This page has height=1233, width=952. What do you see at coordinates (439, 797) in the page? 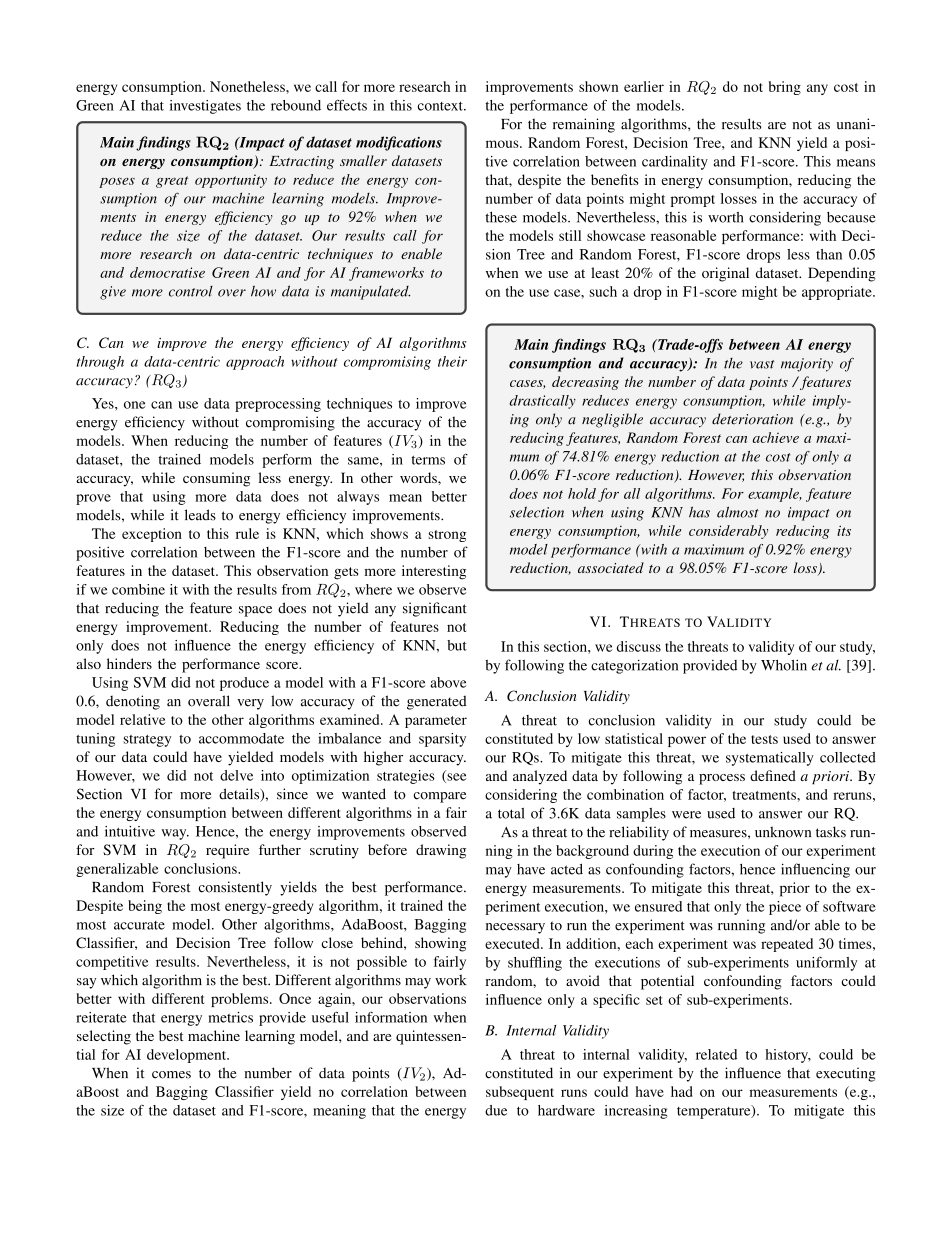
I see `compare` at bounding box center [439, 797].
